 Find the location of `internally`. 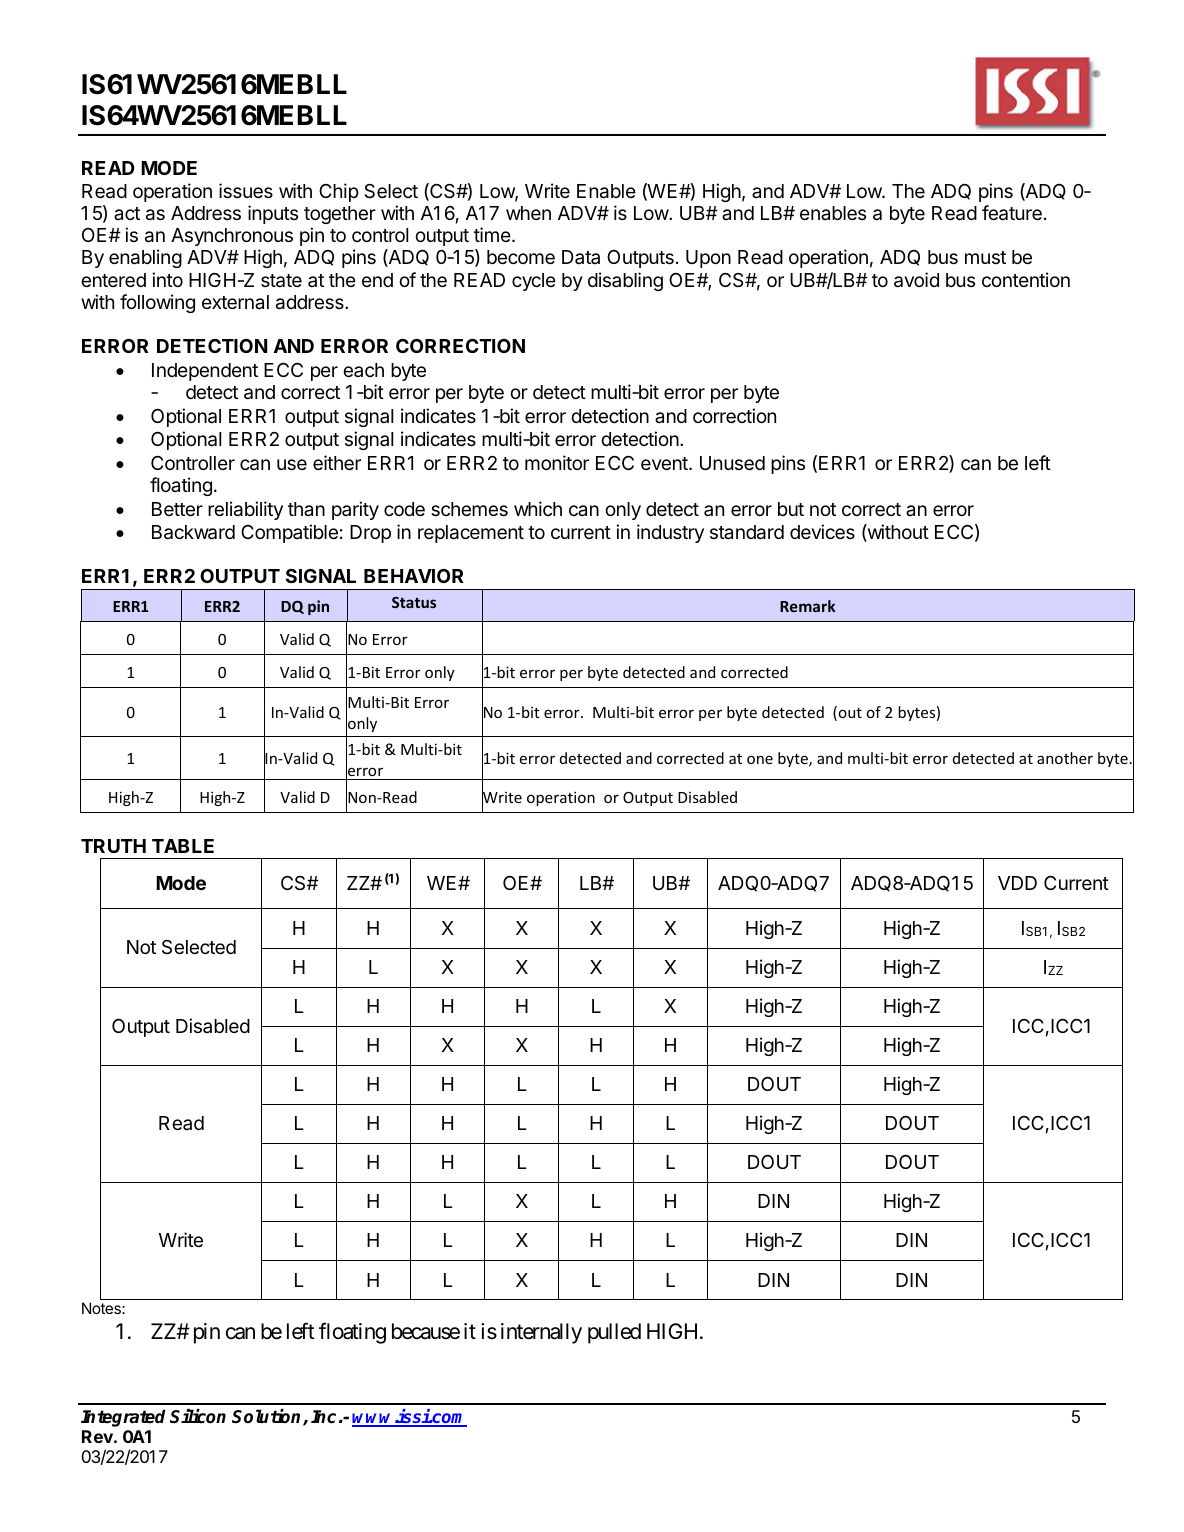

internally is located at coordinates (541, 1333).
